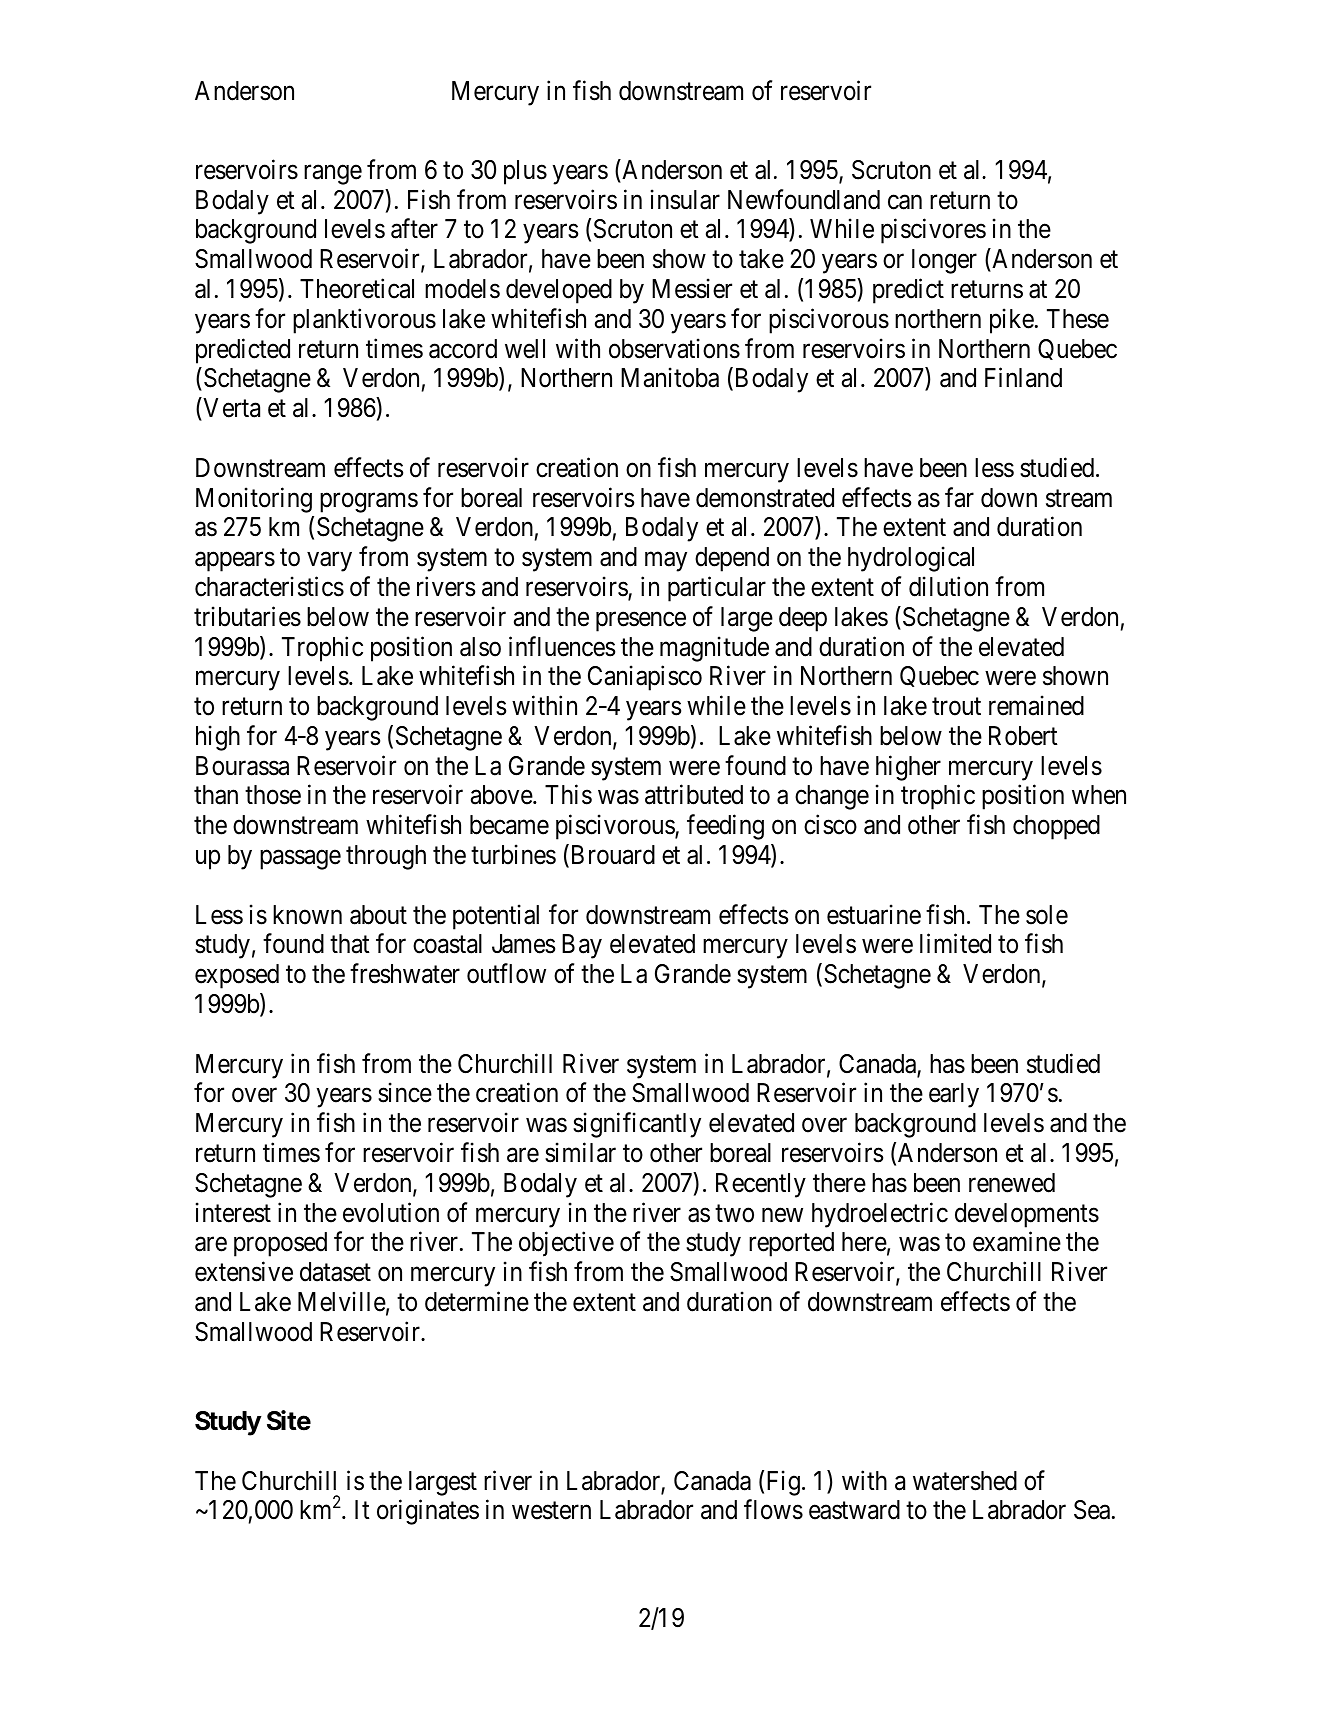  What do you see at coordinates (959, 497) in the screenshot?
I see `far` at bounding box center [959, 497].
